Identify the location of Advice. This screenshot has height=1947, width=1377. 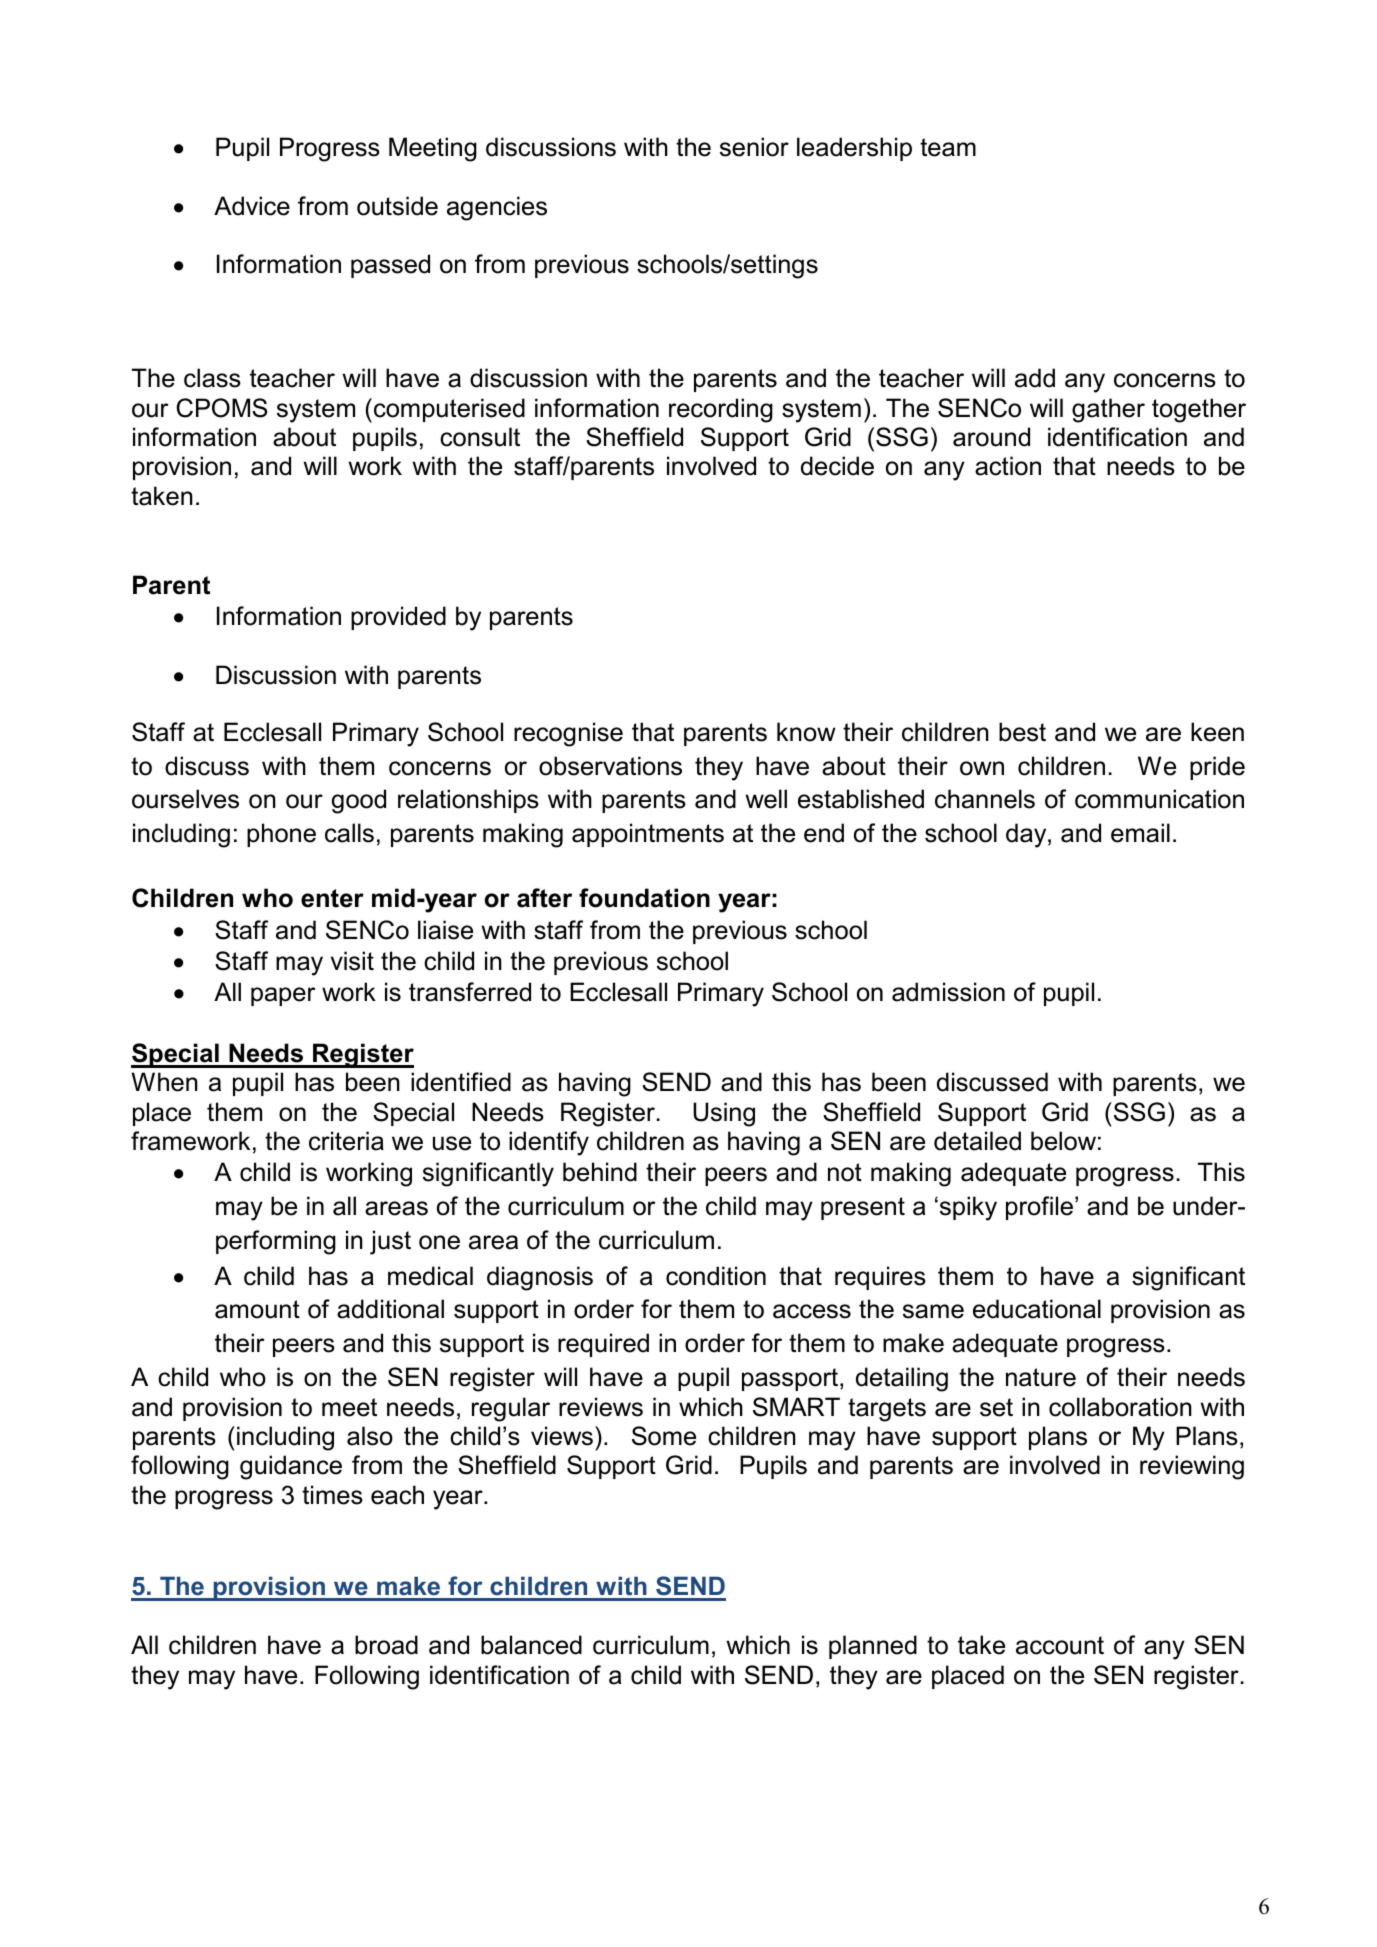
(252, 206).
